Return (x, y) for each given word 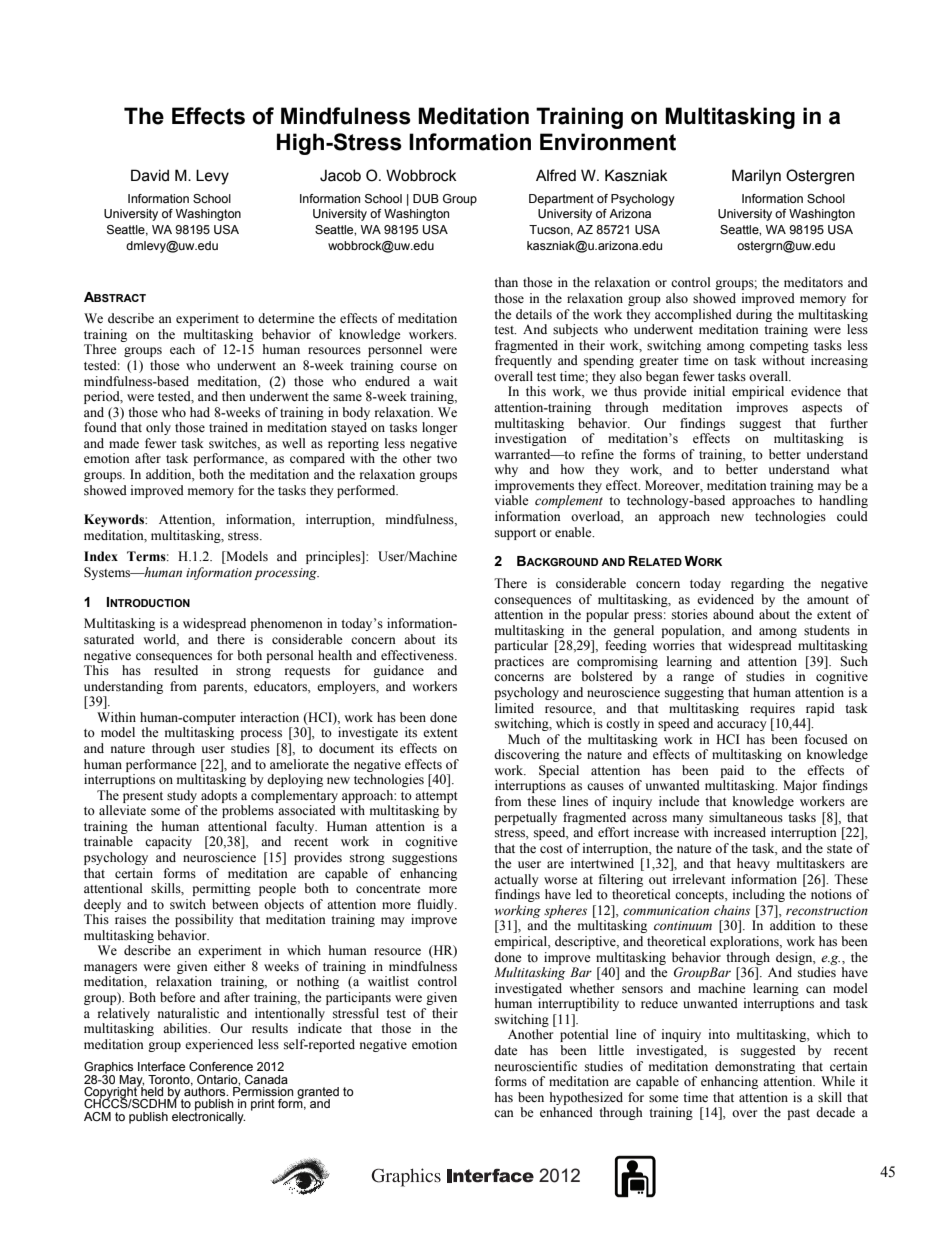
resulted (176, 670)
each (182, 349)
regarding (757, 584)
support (515, 534)
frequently (523, 361)
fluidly (436, 905)
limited (514, 708)
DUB (426, 198)
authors (206, 1090)
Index (101, 556)
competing (779, 346)
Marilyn (756, 177)
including (759, 895)
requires (772, 709)
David (150, 175)
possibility (204, 920)
